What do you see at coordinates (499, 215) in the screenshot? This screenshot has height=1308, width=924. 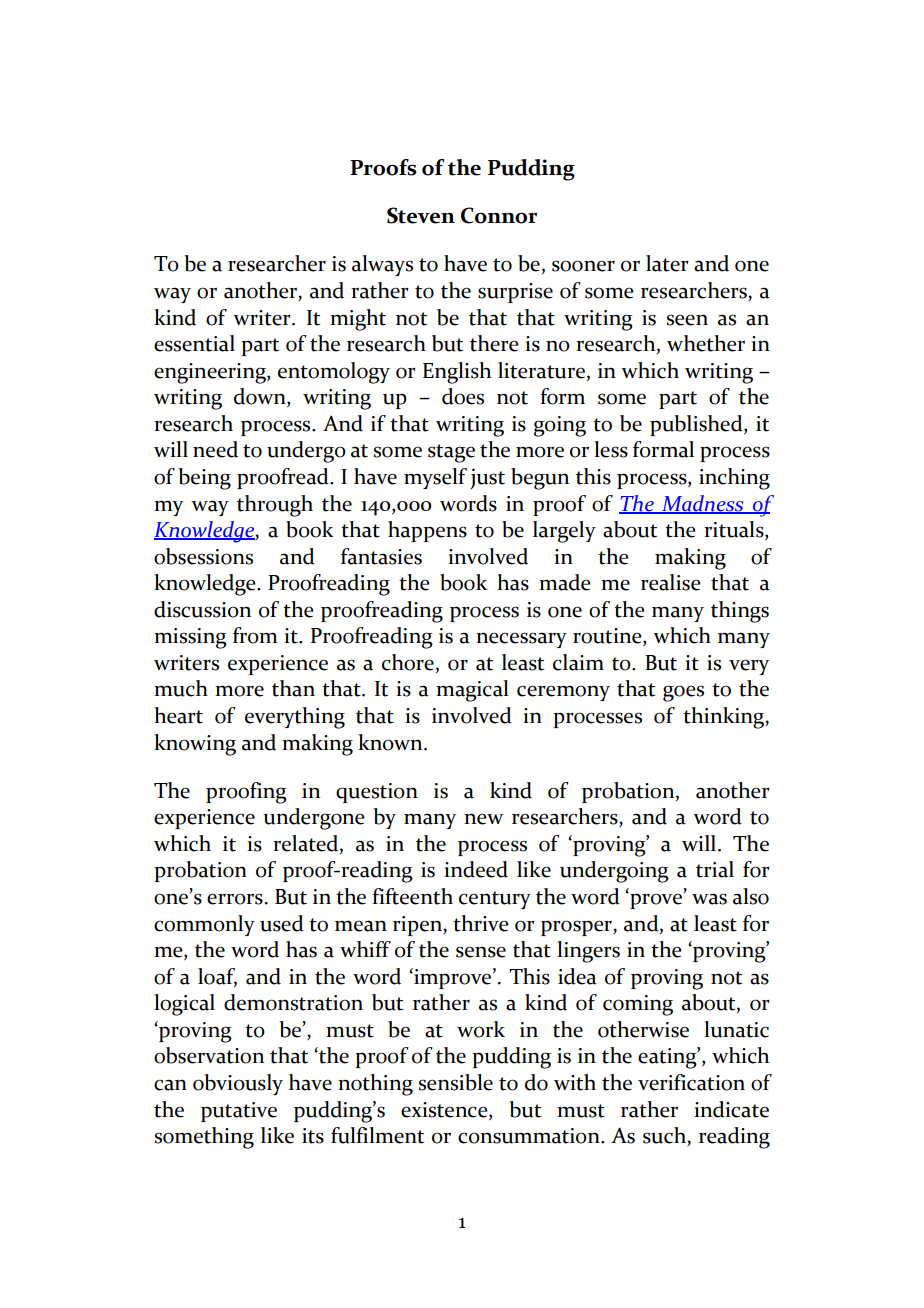 I see `Connor` at bounding box center [499, 215].
